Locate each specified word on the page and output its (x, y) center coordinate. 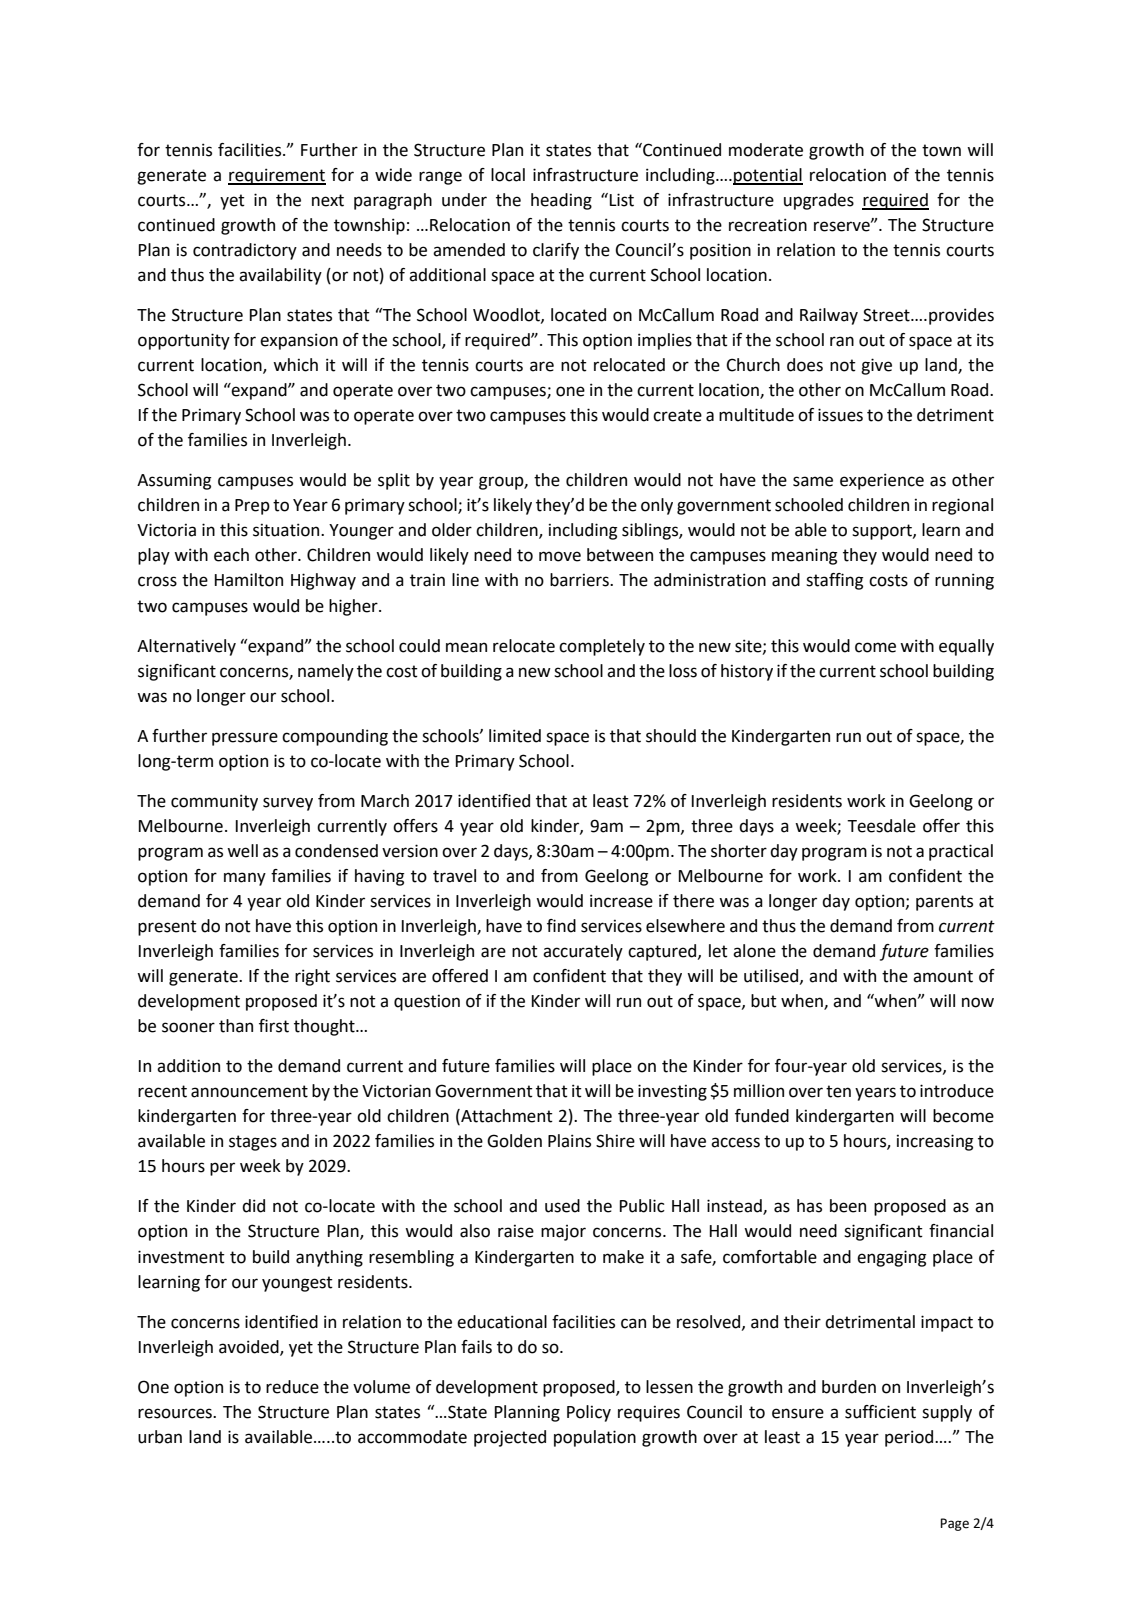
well (242, 851)
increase (621, 901)
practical (961, 852)
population (595, 1438)
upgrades (819, 201)
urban (160, 1437)
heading (561, 201)
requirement (277, 176)
